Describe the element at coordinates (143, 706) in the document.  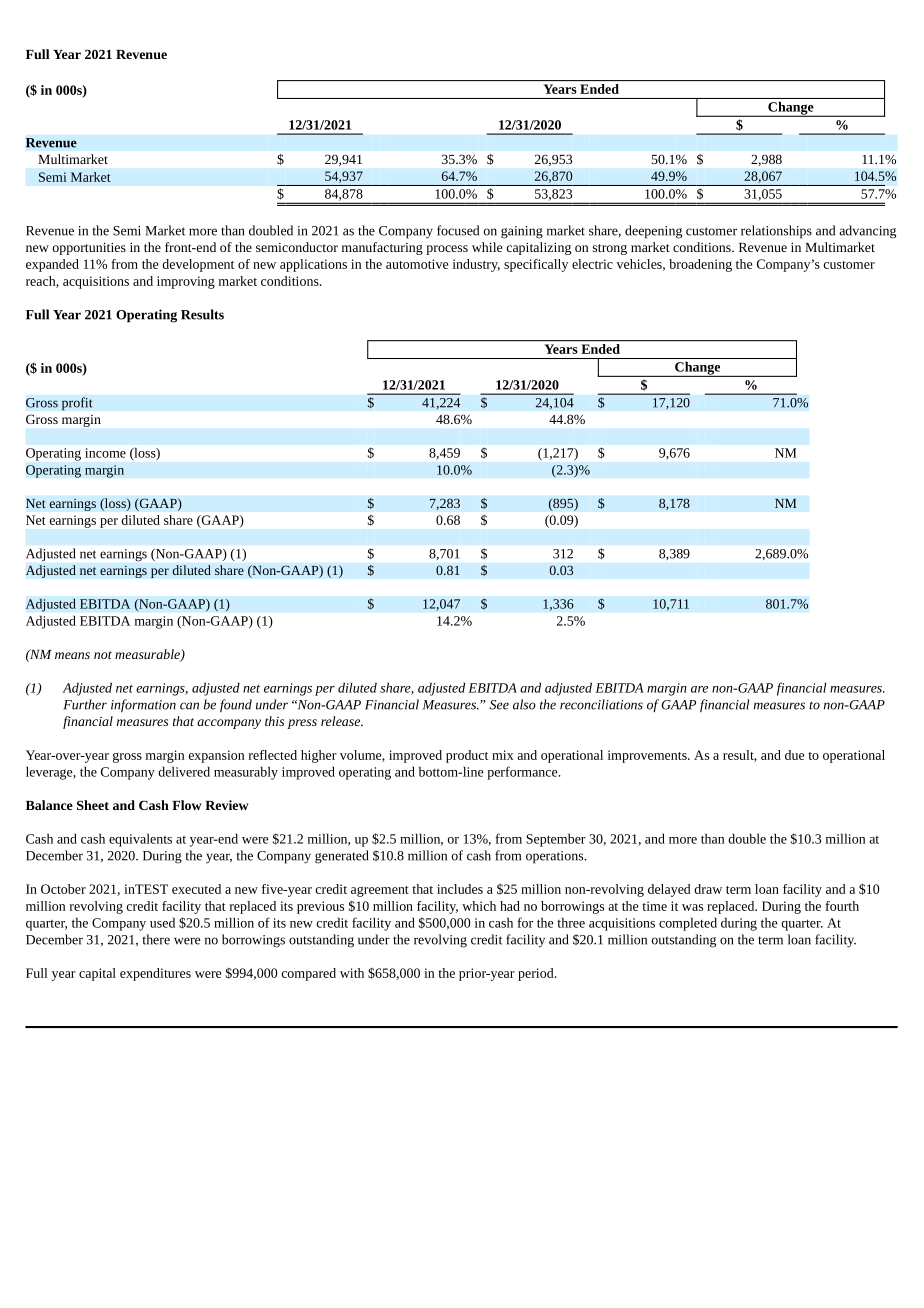
I see `information` at that location.
